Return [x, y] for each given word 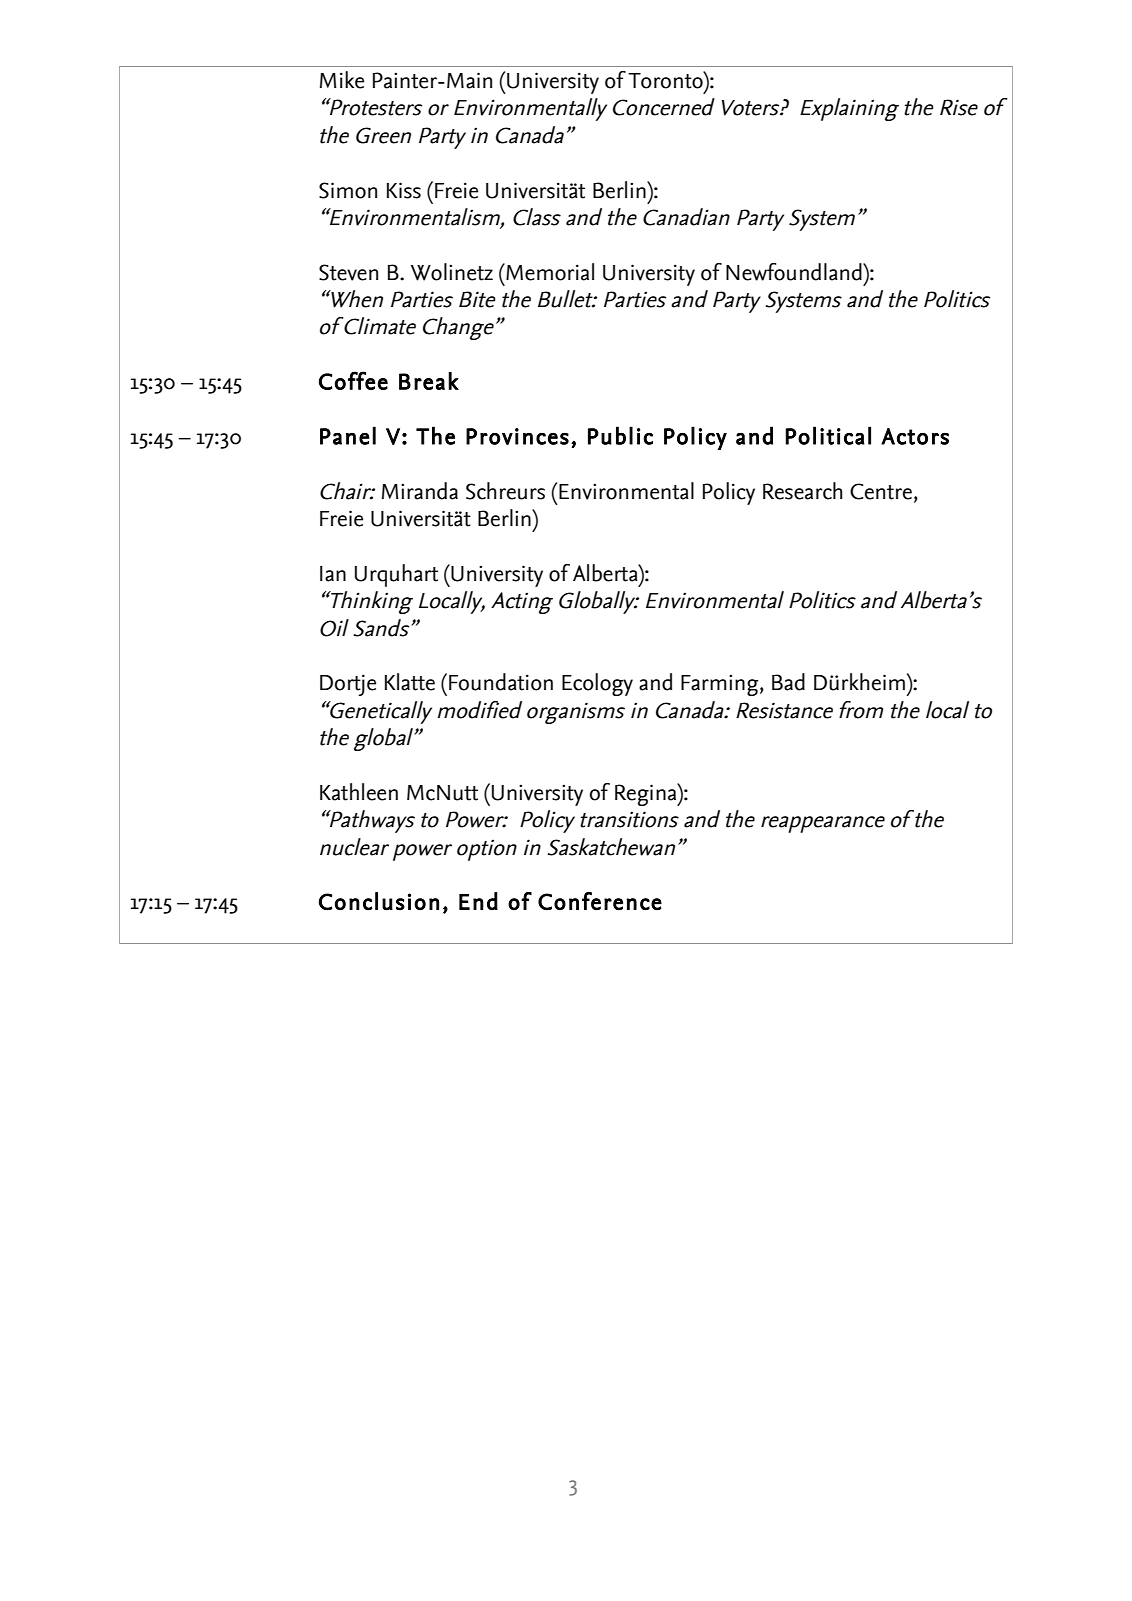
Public [620, 435]
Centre [881, 491]
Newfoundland [795, 272]
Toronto [666, 80]
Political [828, 435]
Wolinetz [452, 272]
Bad [788, 682]
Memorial [549, 272]
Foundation [501, 682]
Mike [342, 80]
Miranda [420, 491]
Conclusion [379, 901]
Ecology [597, 684]
